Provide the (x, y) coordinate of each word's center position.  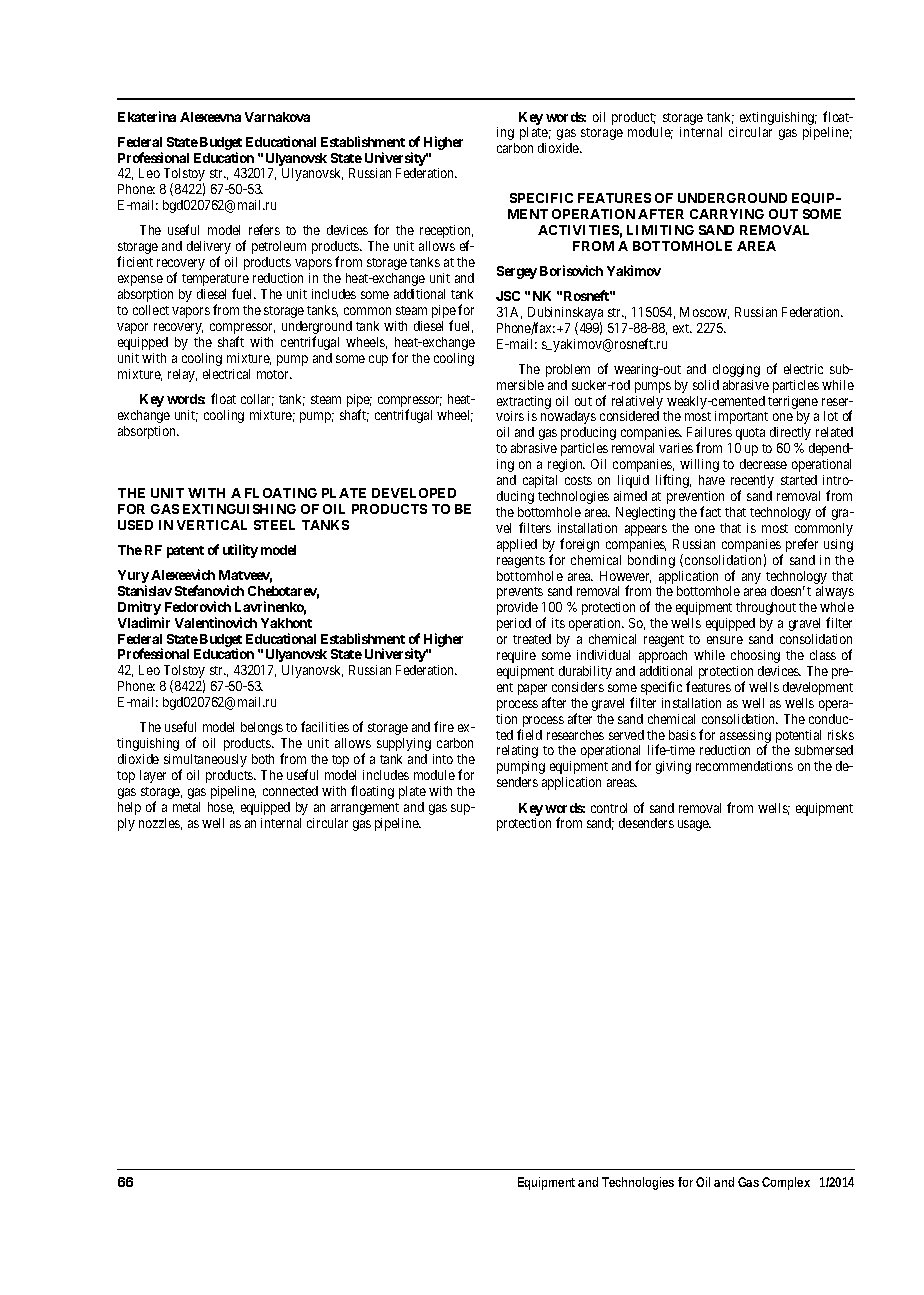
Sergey (517, 272)
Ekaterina (147, 116)
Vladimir (144, 622)
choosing (755, 656)
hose (221, 808)
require (516, 656)
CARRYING (727, 214)
